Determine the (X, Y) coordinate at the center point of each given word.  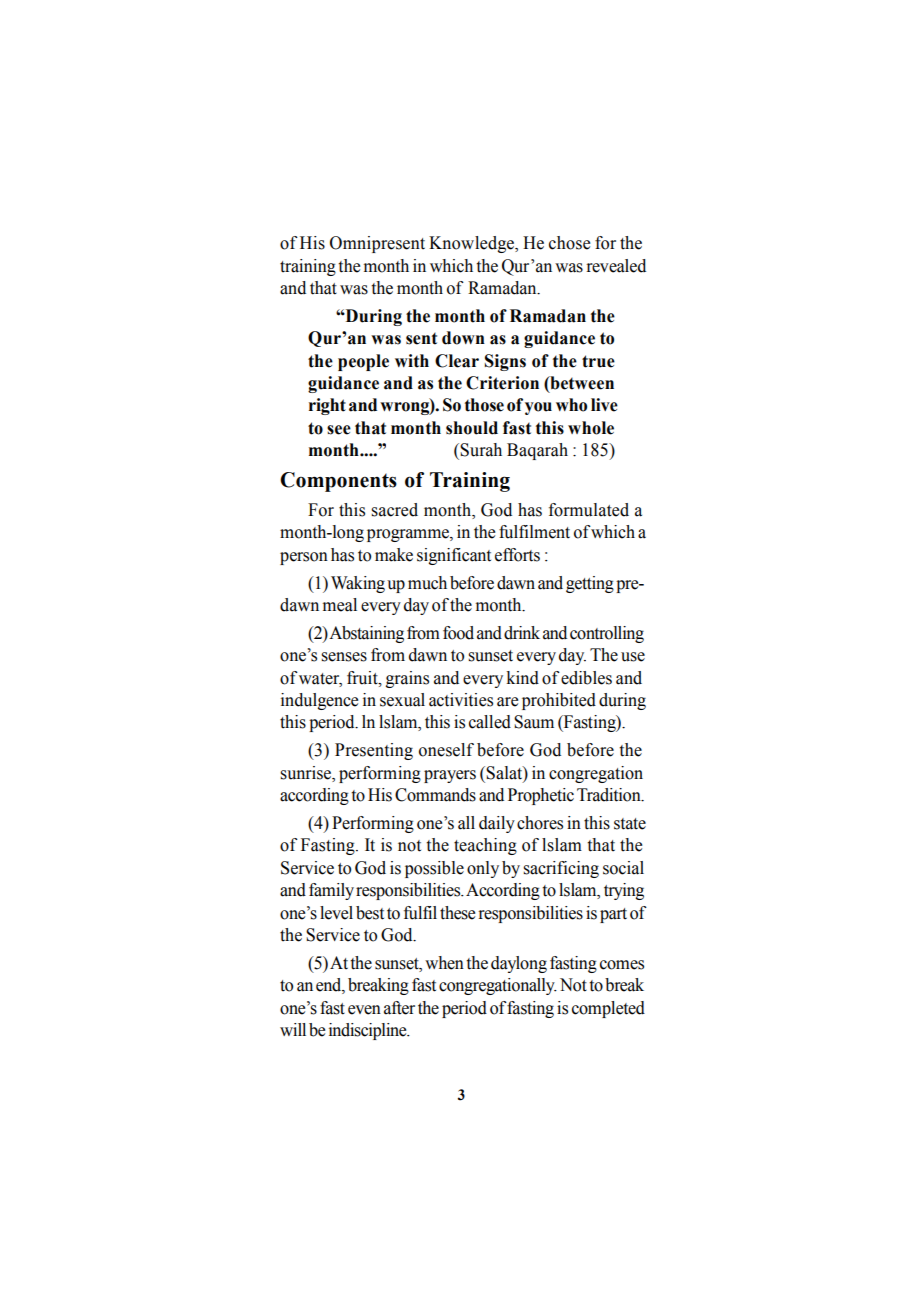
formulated (589, 510)
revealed (616, 266)
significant (454, 556)
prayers (450, 776)
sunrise (306, 773)
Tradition (610, 795)
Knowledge (472, 244)
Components (338, 482)
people (363, 362)
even (364, 1010)
